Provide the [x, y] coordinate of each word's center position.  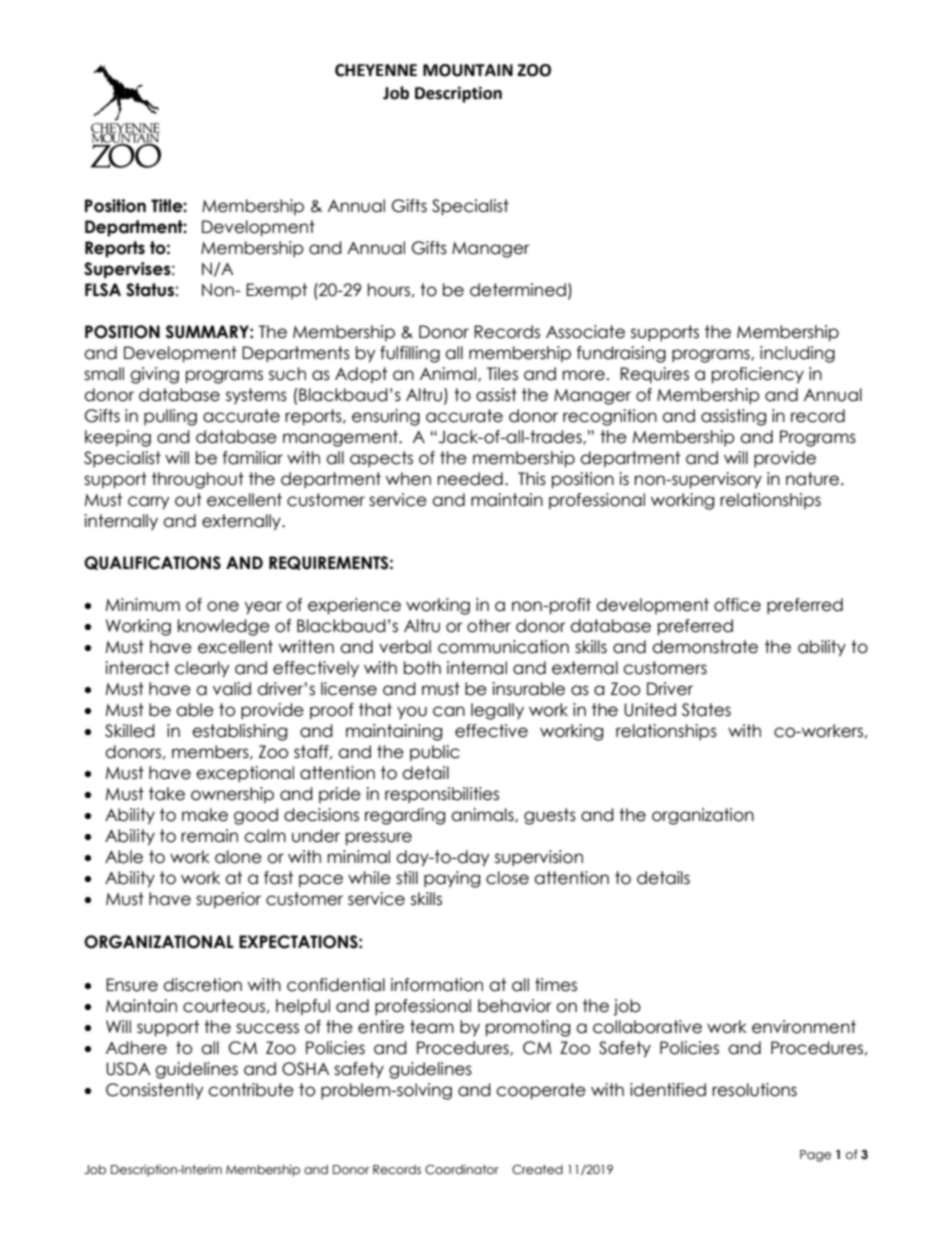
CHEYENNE [376, 70]
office [737, 605]
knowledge [224, 627]
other [489, 626]
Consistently [155, 1091]
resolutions [754, 1090]
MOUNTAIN [468, 70]
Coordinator [462, 1169]
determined [518, 290]
